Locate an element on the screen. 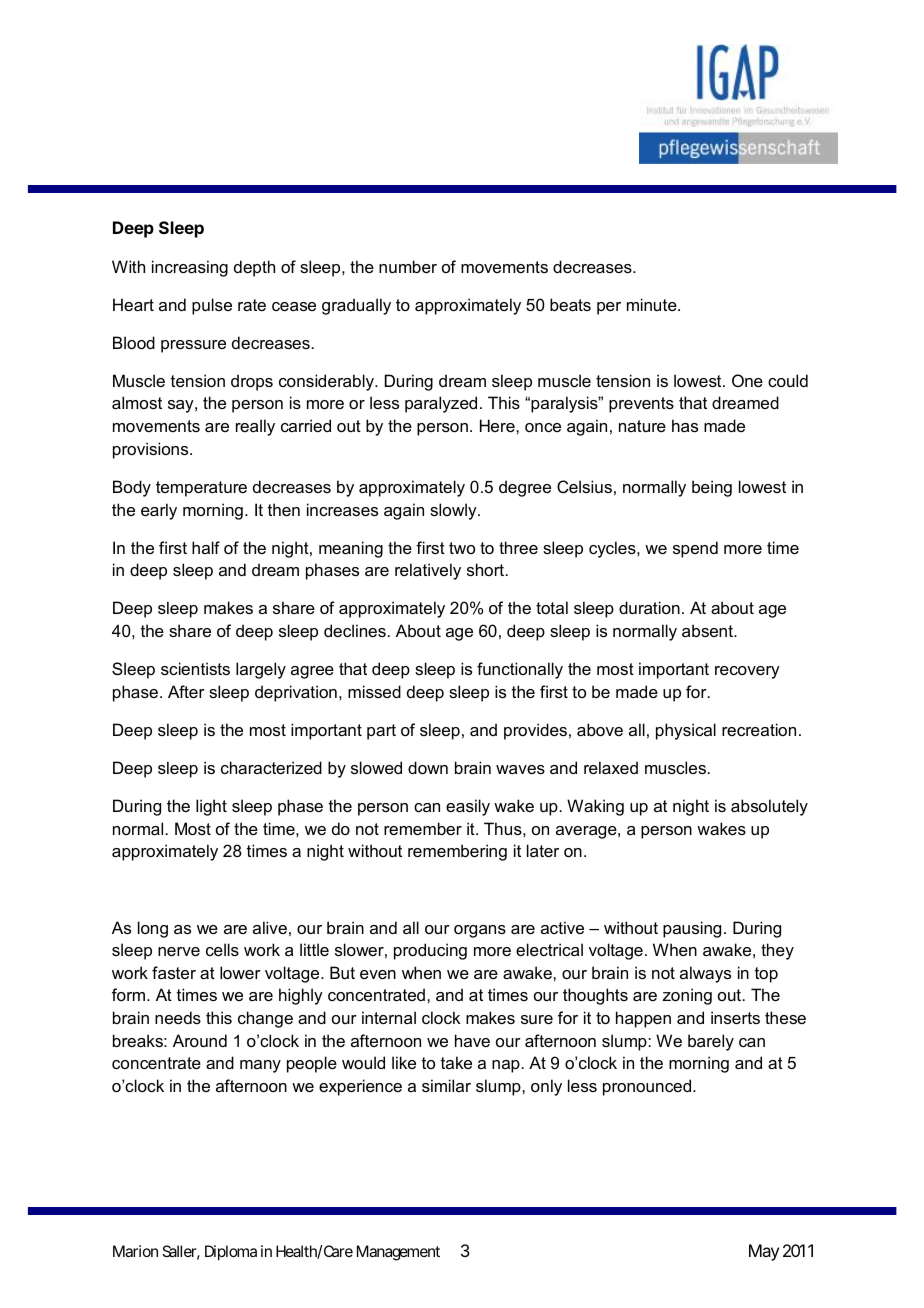 This screenshot has height=1308, width=924. pulse is located at coordinates (212, 306).
